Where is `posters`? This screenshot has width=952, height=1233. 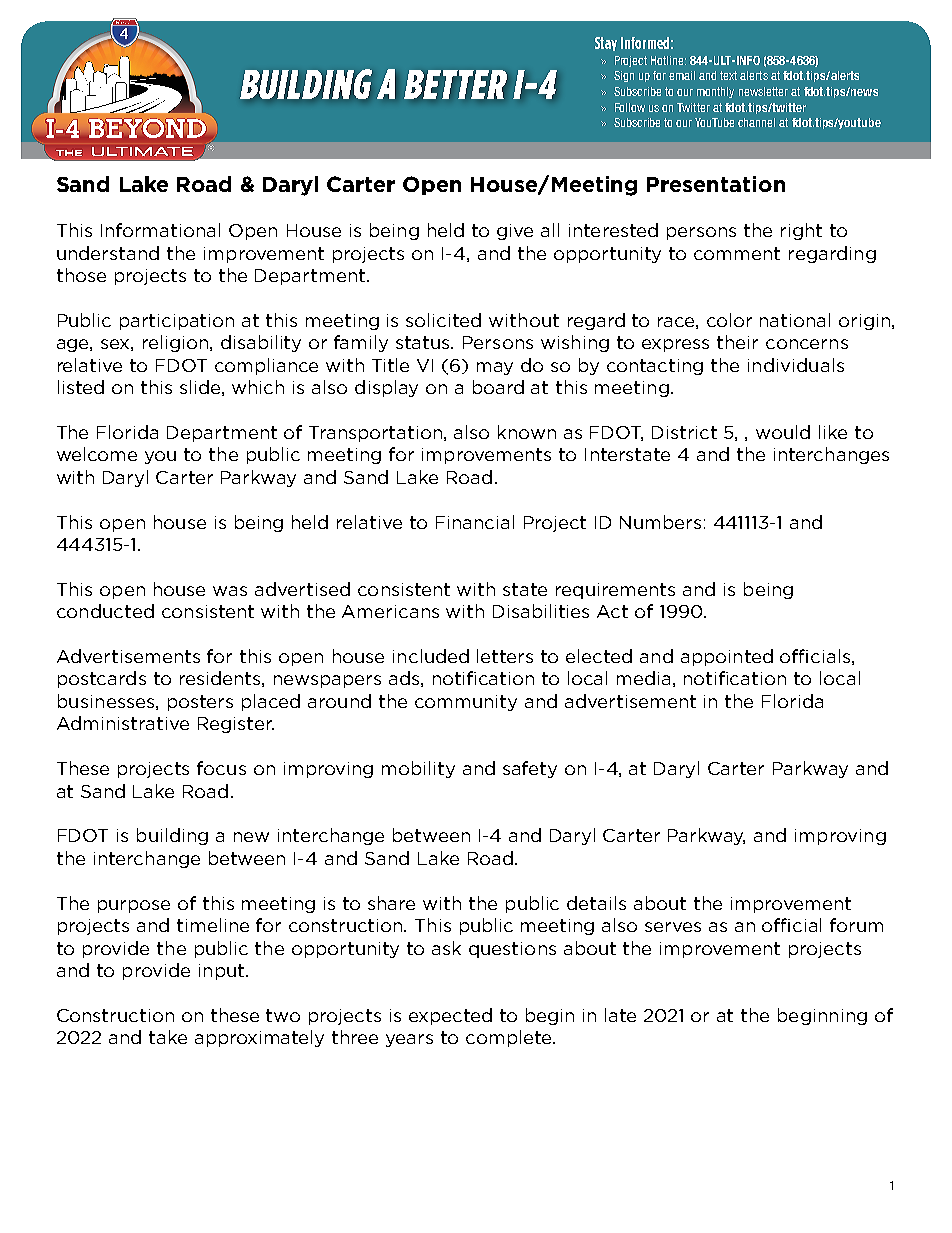
posters is located at coordinates (200, 703).
